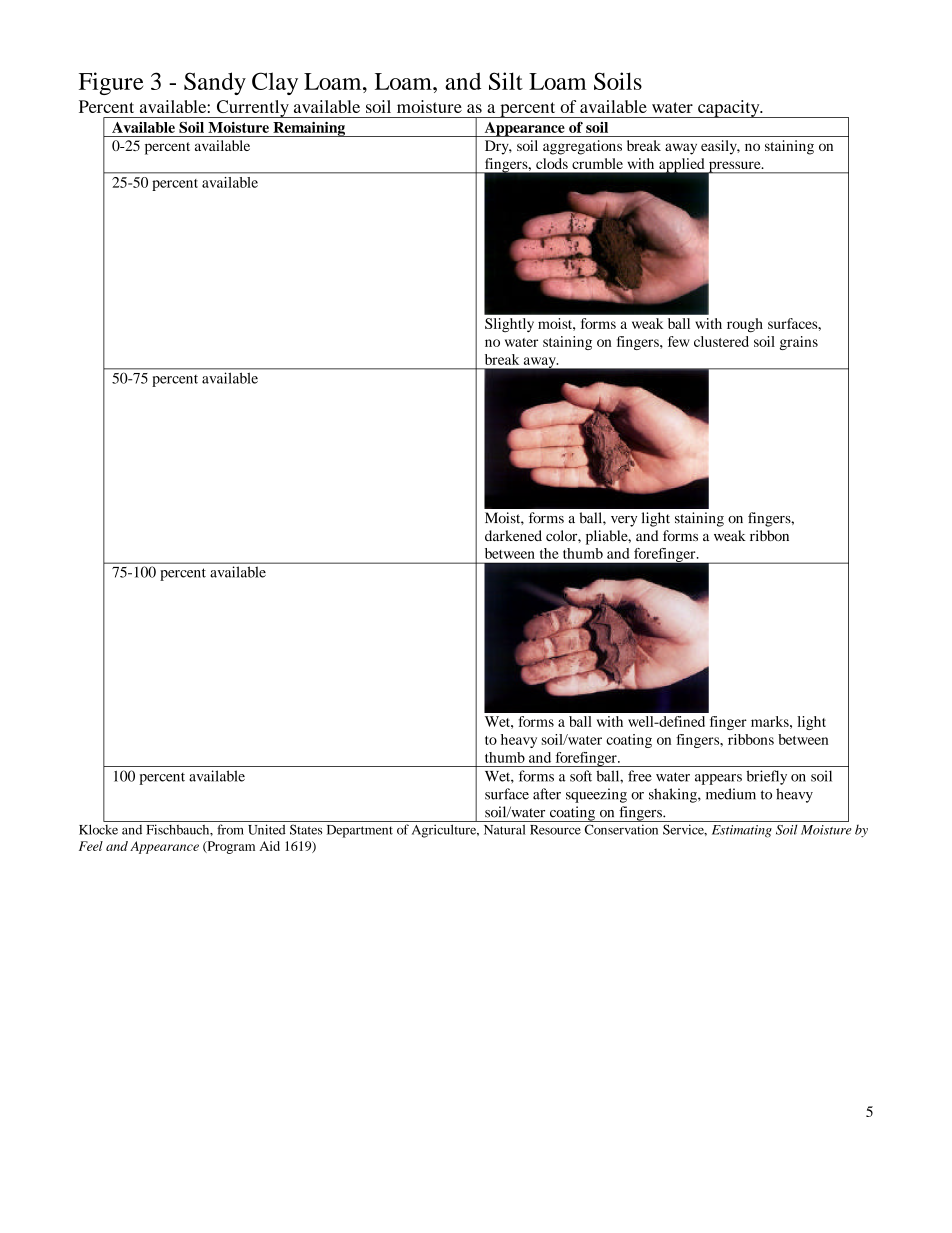 The height and width of the document is (1233, 952). Describe the element at coordinates (506, 81) in the document. I see `Silt` at that location.
